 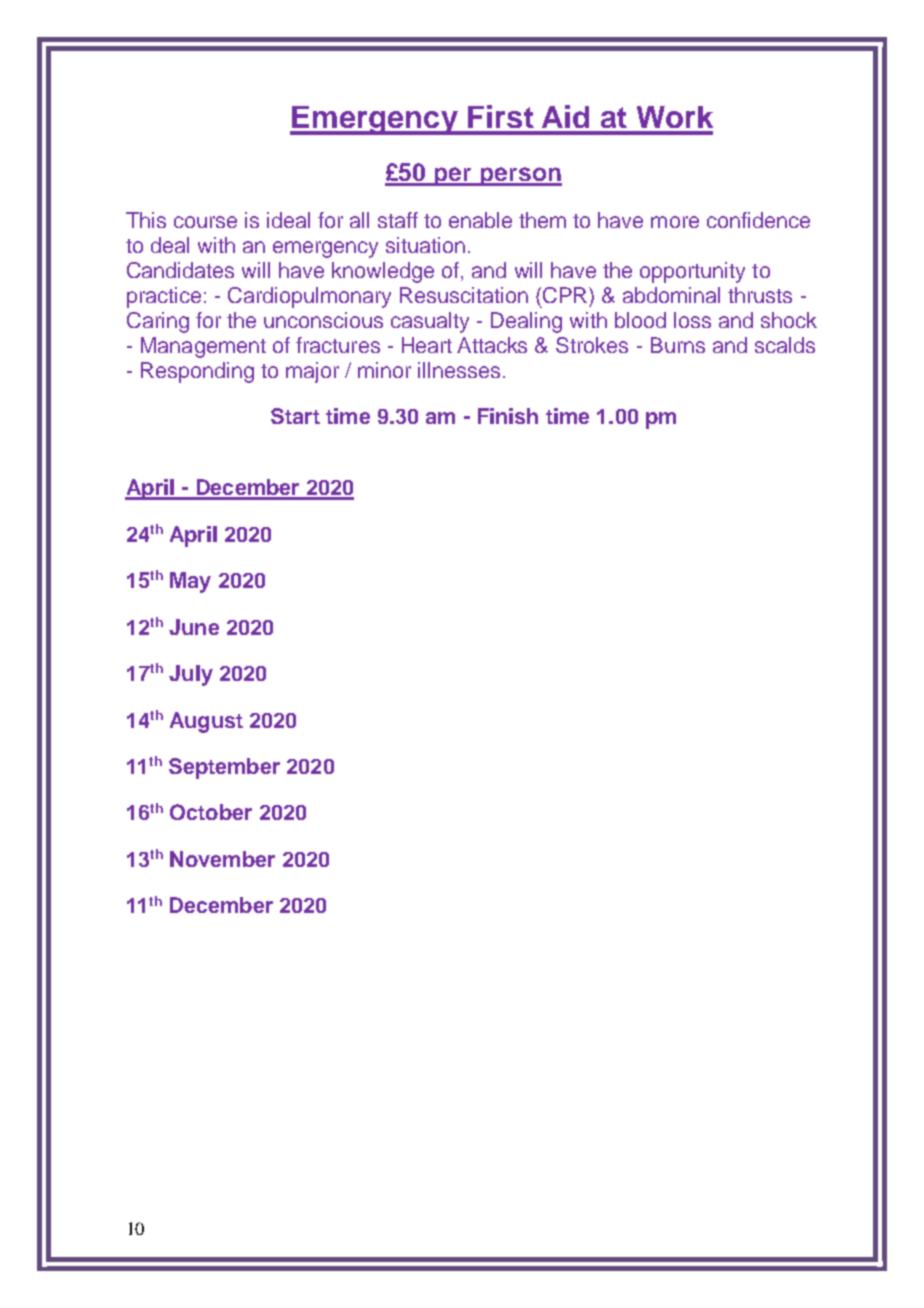 I want to click on Finish, so click(x=508, y=416).
